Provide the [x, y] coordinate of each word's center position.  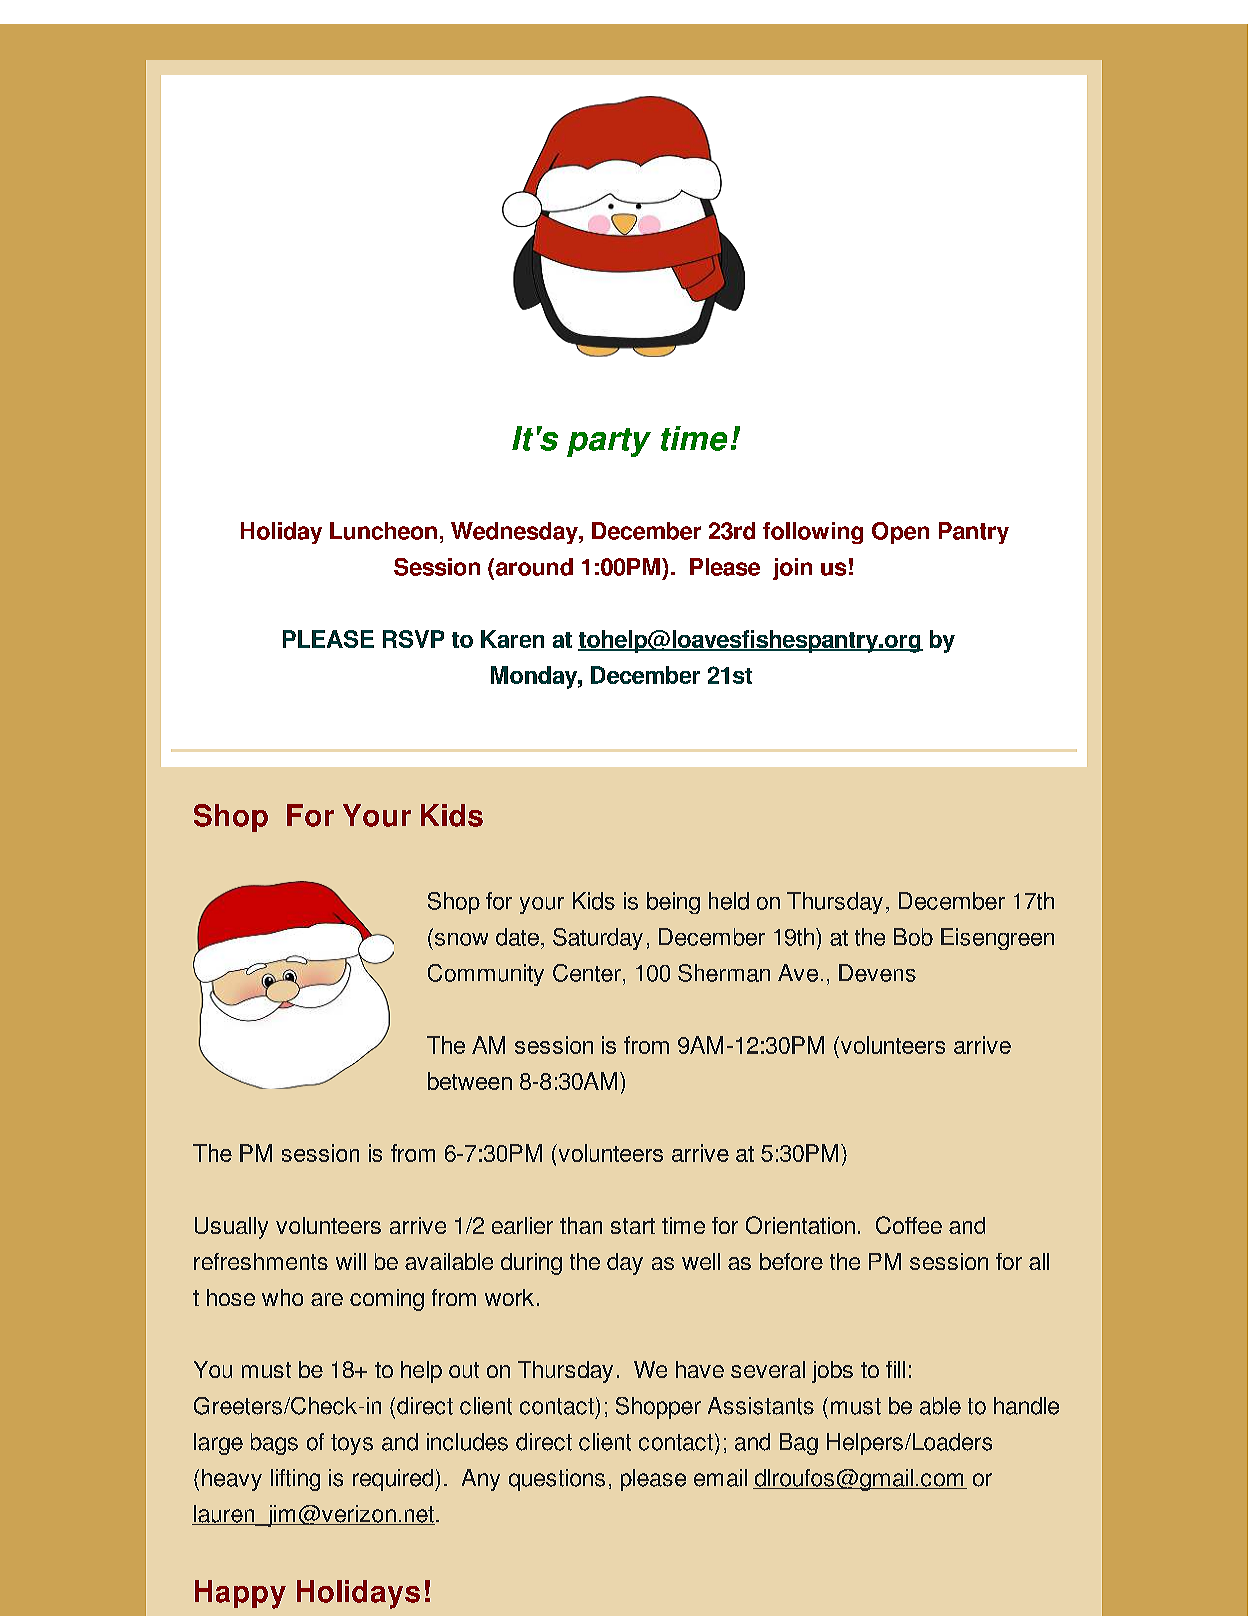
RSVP [413, 639]
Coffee [909, 1225]
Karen [512, 639]
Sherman [724, 973]
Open [900, 533]
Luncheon [383, 531]
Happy [240, 1594]
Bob [913, 937]
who [282, 1297]
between [470, 1081]
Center [587, 973]
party [609, 442]
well [701, 1261]
